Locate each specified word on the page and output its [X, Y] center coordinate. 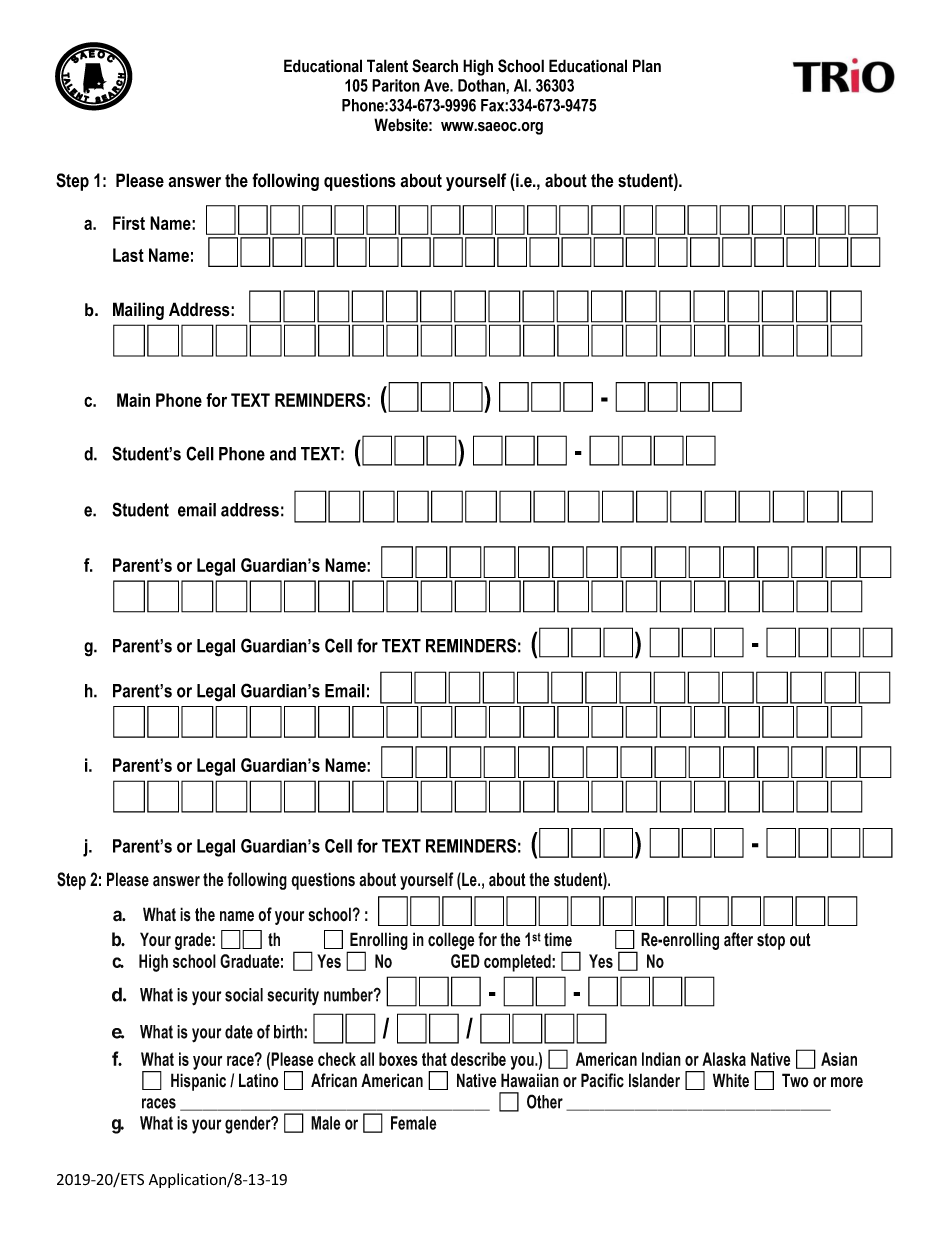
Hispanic [198, 1082]
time [558, 939]
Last [128, 255]
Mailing [138, 311]
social [244, 995]
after [738, 939]
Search [435, 66]
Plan [647, 65]
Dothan [482, 86]
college [451, 941]
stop [771, 941]
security [293, 997]
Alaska [724, 1059]
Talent [387, 66]
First [129, 223]
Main [133, 400]
